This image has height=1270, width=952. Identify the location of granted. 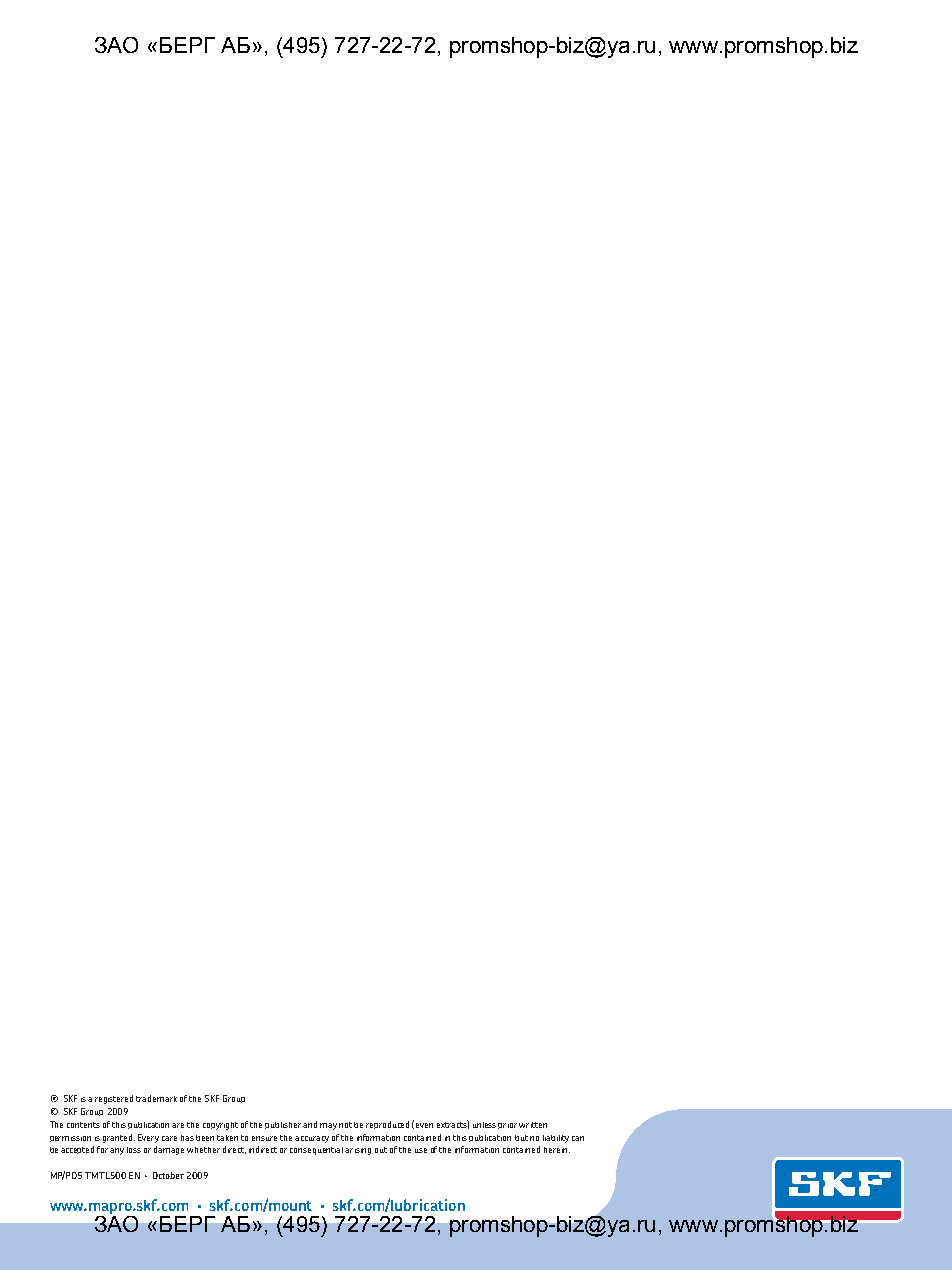
(119, 1138).
